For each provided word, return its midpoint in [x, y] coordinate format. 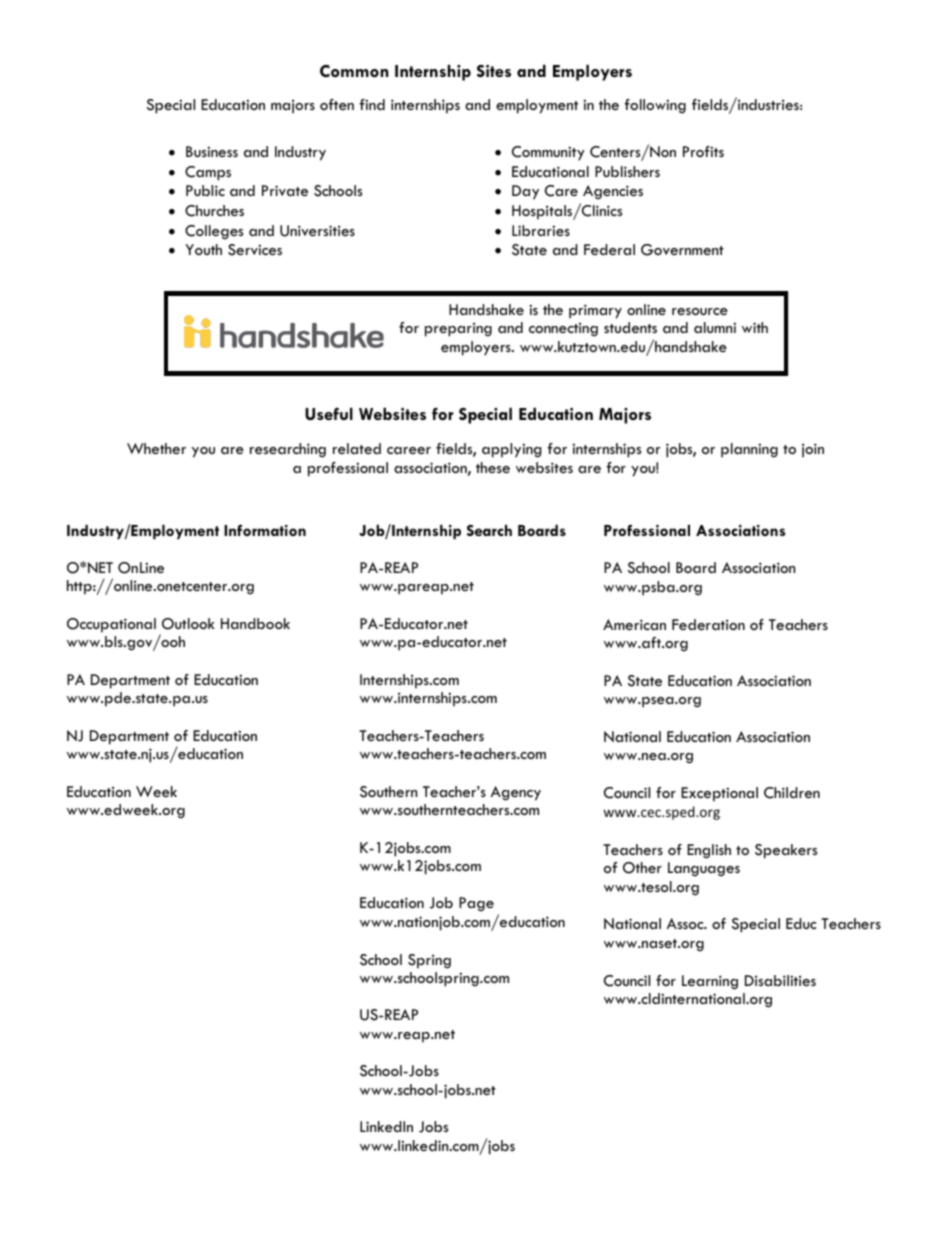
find [372, 104]
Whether [156, 448]
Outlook [188, 624]
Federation [708, 624]
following [655, 106]
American [634, 624]
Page [476, 904]
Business [212, 151]
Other [642, 868]
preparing [458, 330]
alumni [715, 327]
